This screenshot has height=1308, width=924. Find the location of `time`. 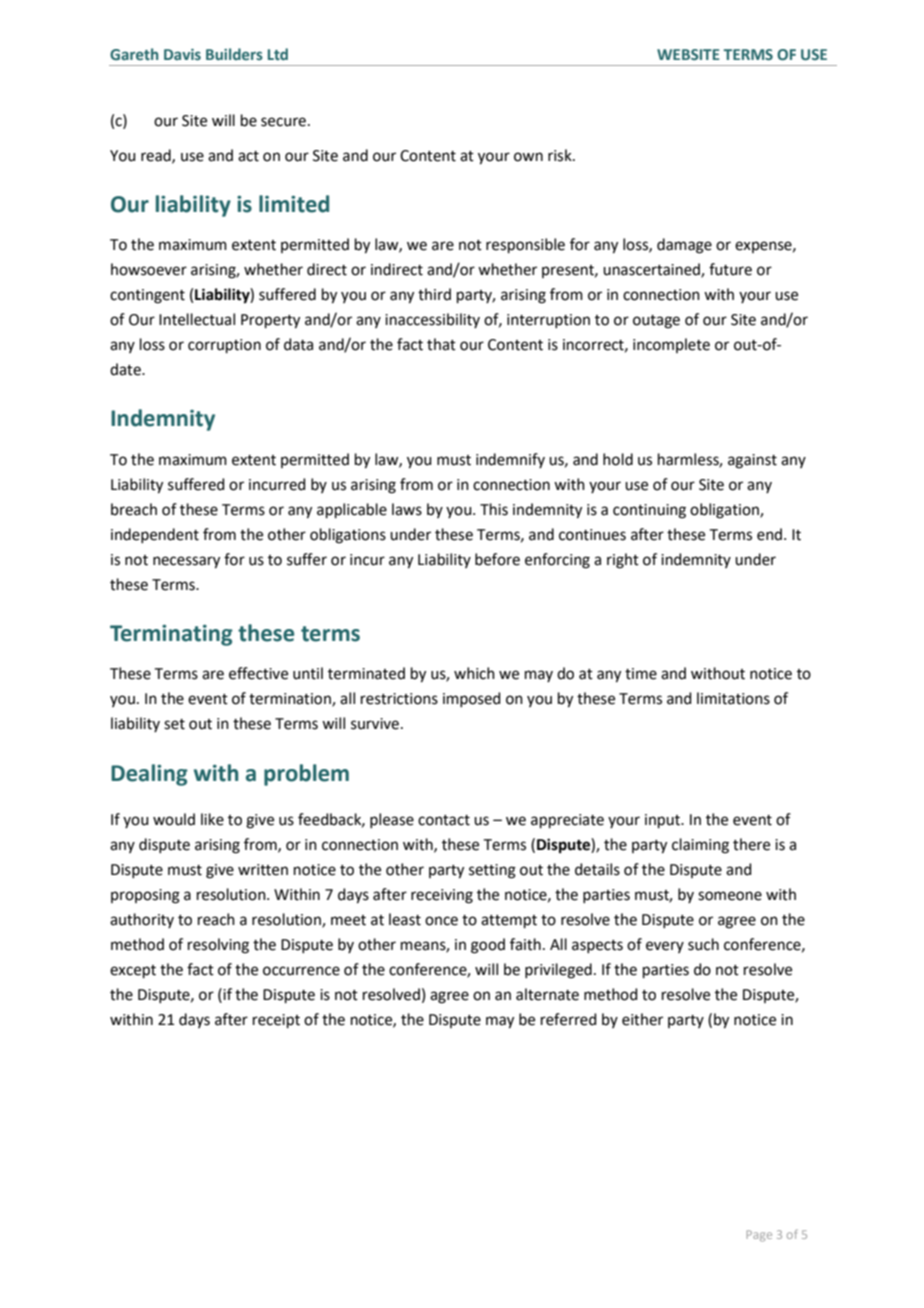

time is located at coordinates (641, 674).
